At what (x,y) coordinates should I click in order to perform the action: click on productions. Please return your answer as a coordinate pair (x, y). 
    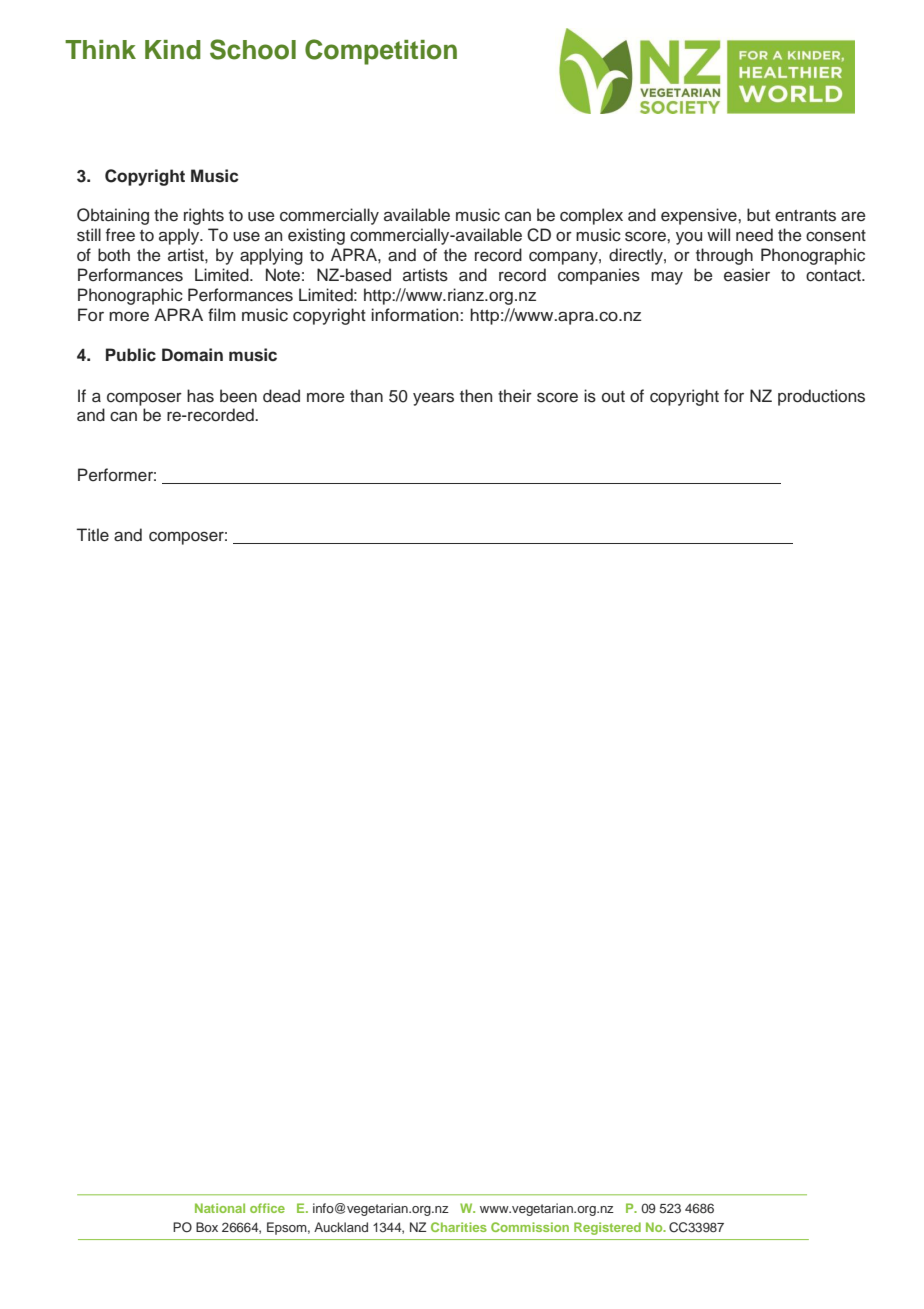
    Looking at the image, I should click on (821, 397).
